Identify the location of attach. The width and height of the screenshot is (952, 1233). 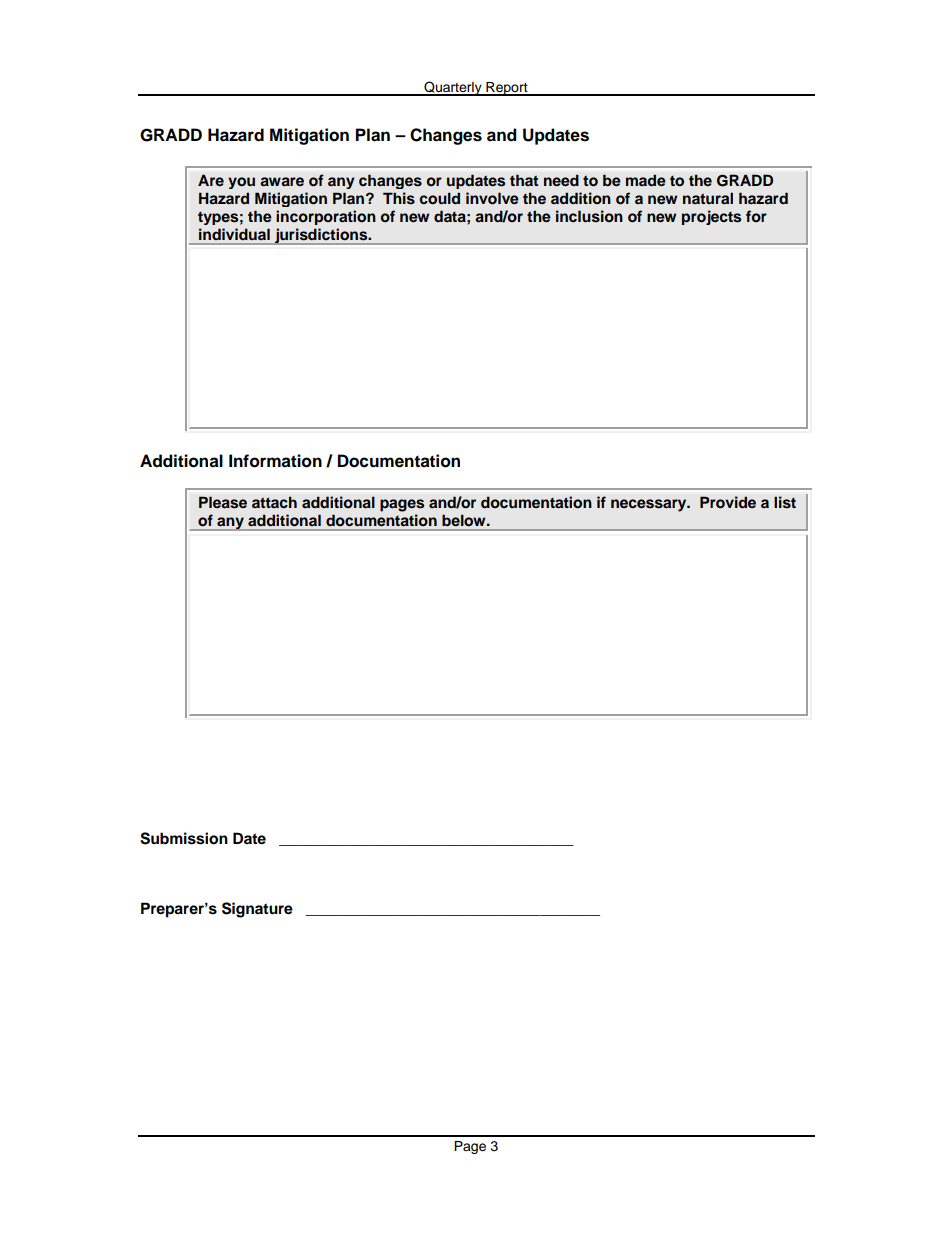
(274, 502).
